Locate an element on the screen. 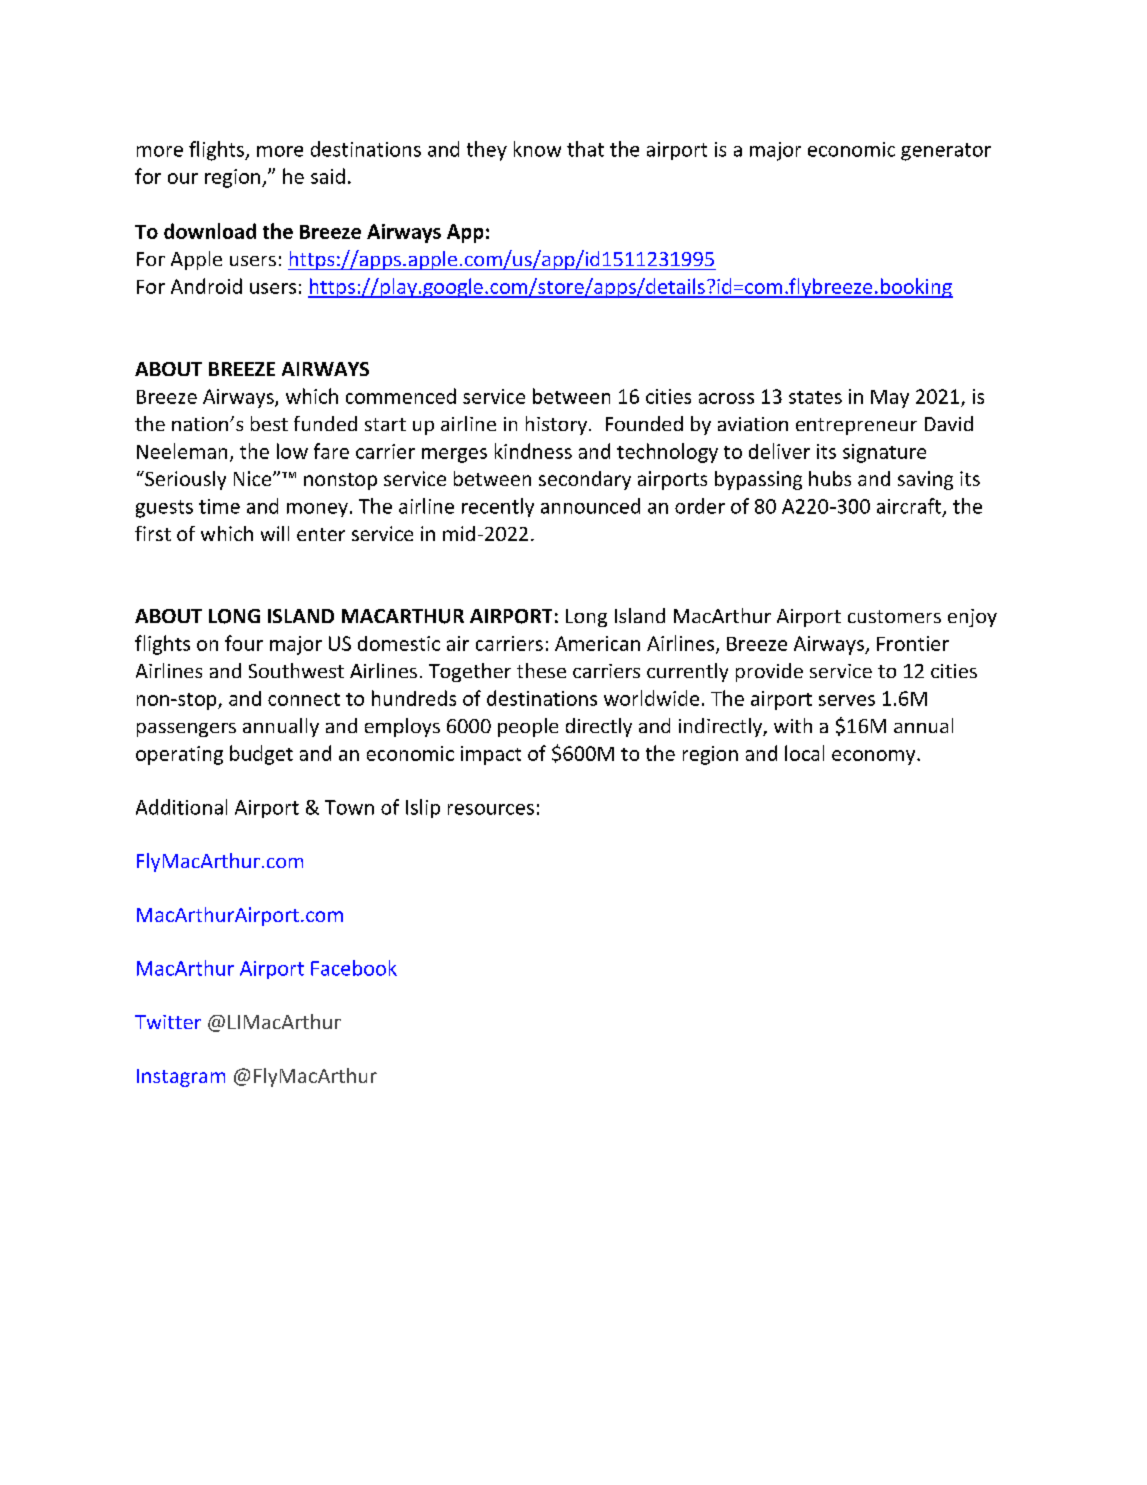 This screenshot has height=1485, width=1147. said is located at coordinates (328, 176).
